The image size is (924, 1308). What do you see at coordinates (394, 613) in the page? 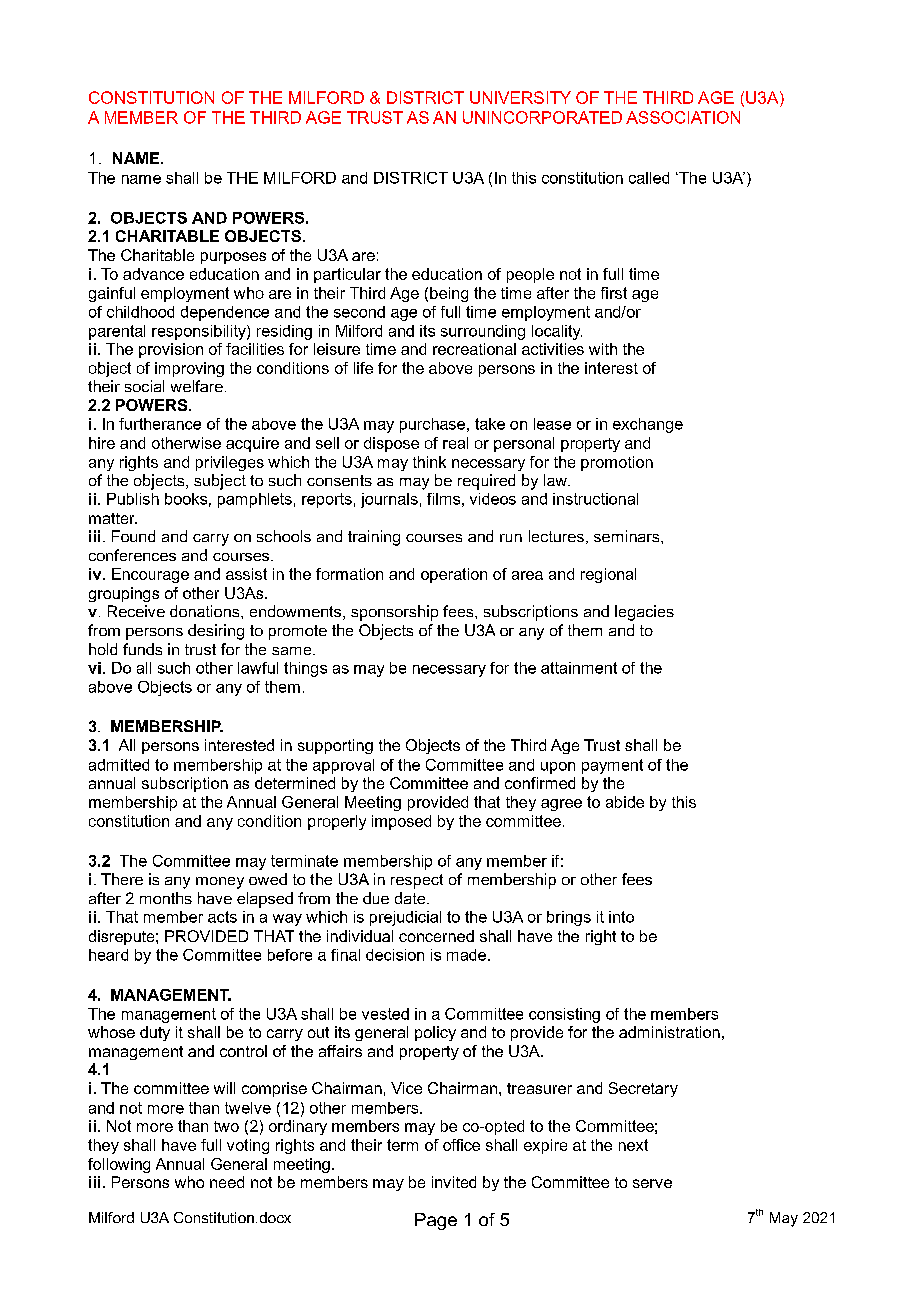
I see `sponsorship` at bounding box center [394, 613].
